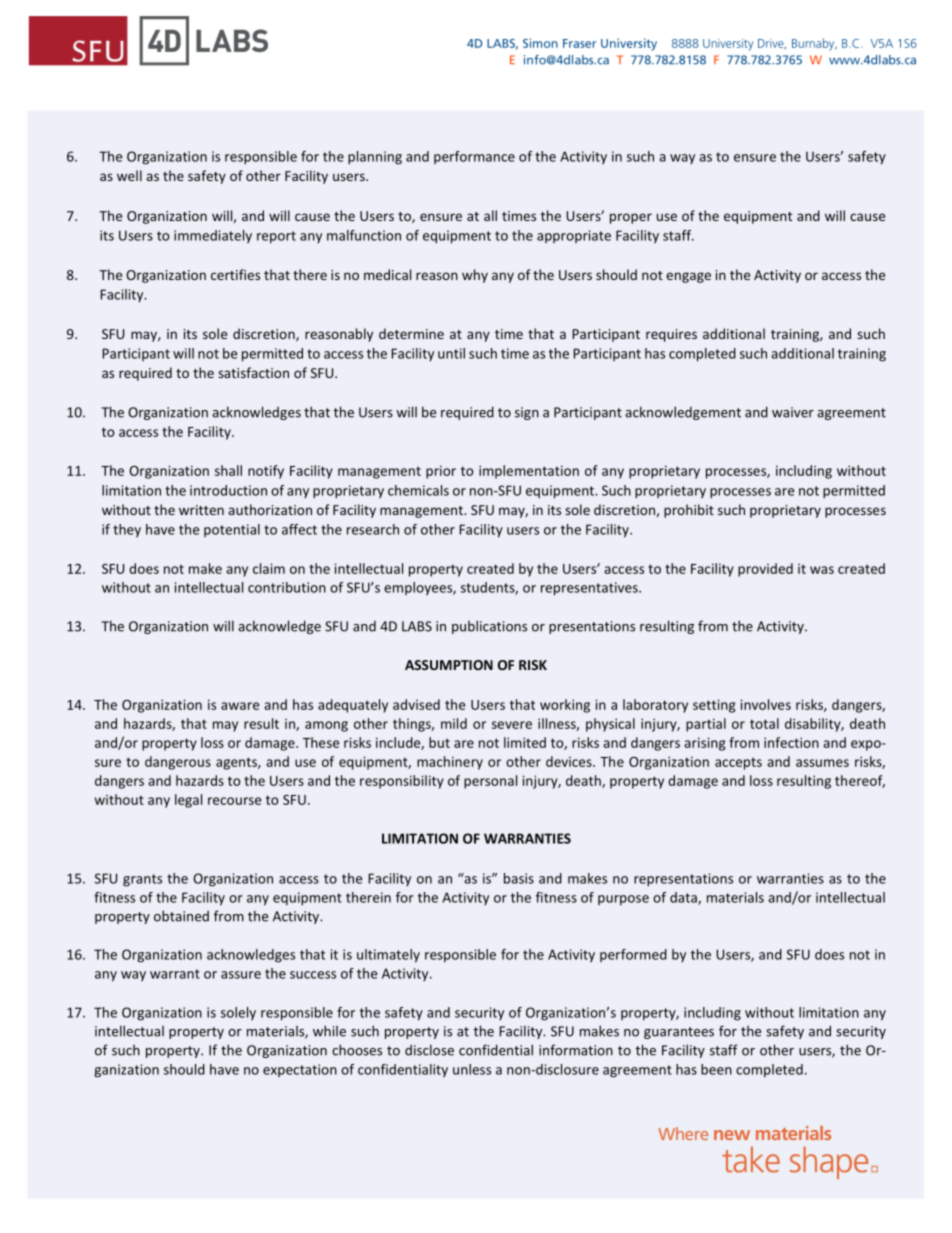 The image size is (952, 1233). I want to click on Fraser, so click(579, 43).
